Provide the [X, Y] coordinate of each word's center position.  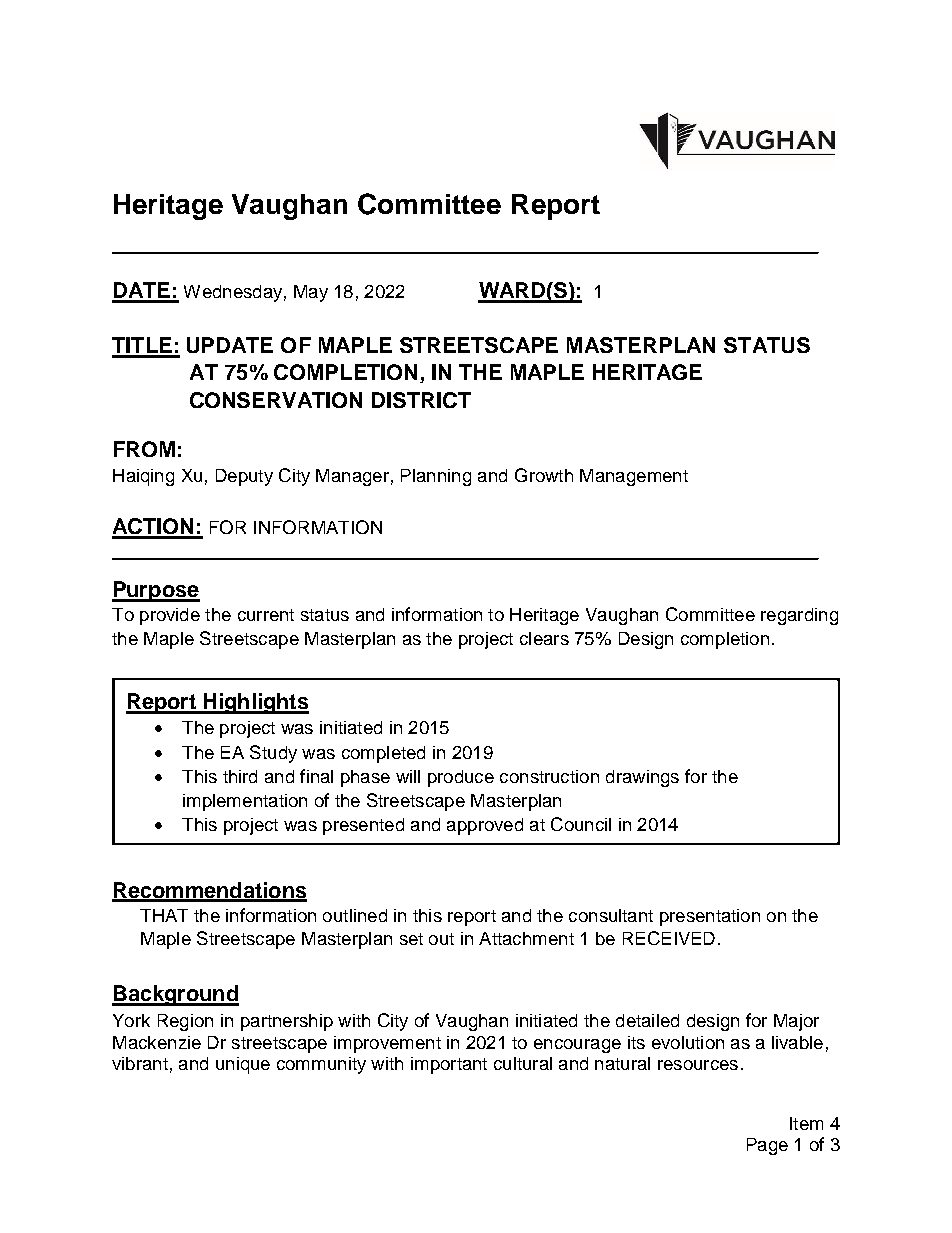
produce [461, 778]
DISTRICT [421, 400]
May [311, 293]
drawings [642, 778]
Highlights [255, 703]
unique [243, 1065]
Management [634, 477]
